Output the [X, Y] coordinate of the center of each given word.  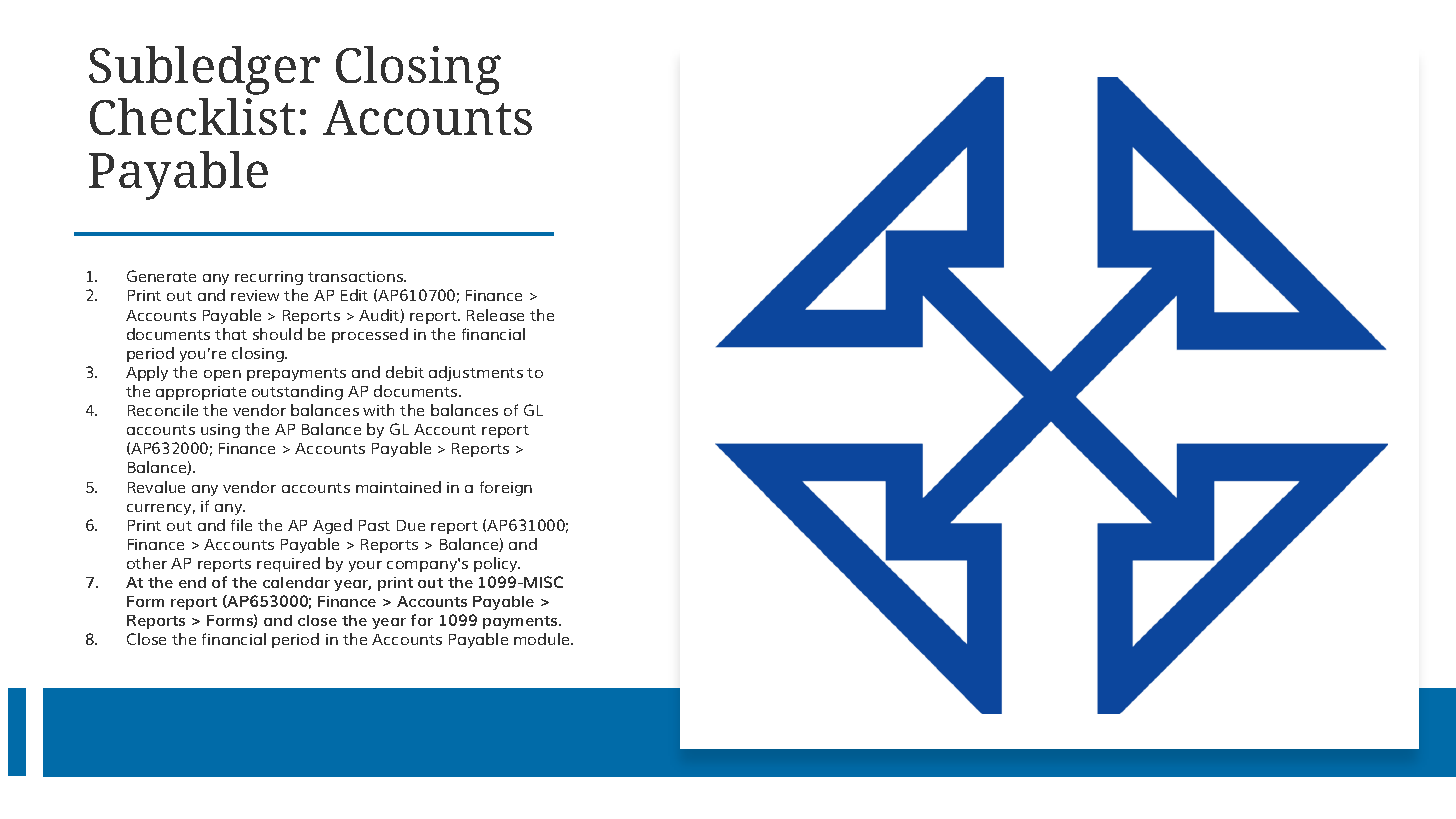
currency [161, 509]
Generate [161, 276]
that [231, 334]
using [220, 431]
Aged [332, 526]
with [378, 410]
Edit [354, 295]
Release [495, 315]
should [277, 334]
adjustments [476, 373]
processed [370, 335]
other [147, 563]
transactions [357, 276]
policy [497, 564]
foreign [506, 488]
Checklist [192, 116]
